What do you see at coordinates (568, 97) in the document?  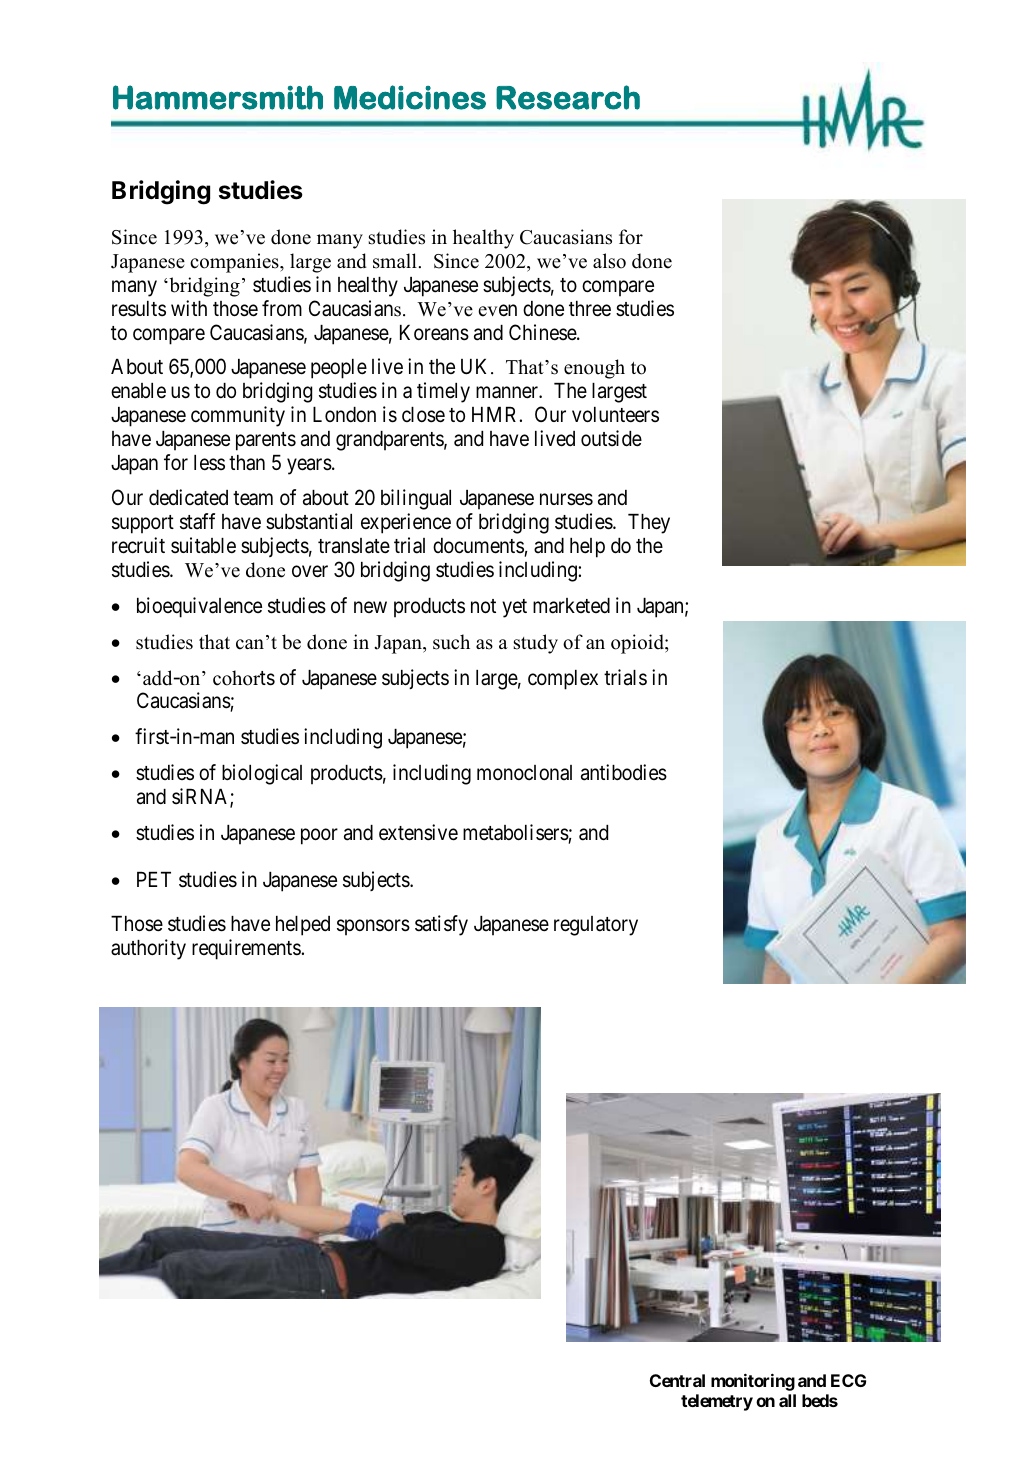 I see `Research` at bounding box center [568, 97].
